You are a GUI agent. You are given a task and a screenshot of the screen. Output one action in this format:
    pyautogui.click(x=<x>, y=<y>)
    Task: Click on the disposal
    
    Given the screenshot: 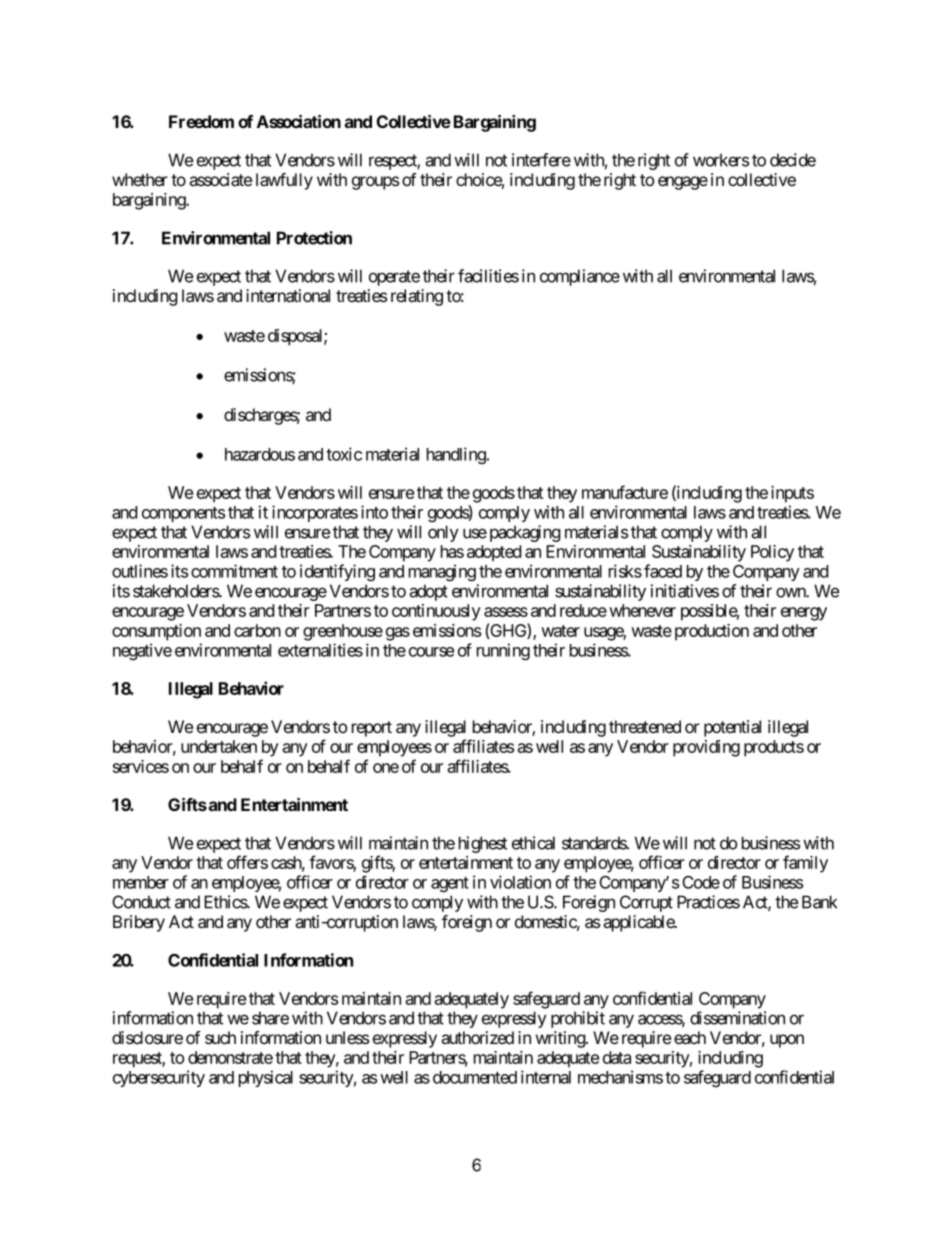 What is the action you would take?
    pyautogui.click(x=296, y=337)
